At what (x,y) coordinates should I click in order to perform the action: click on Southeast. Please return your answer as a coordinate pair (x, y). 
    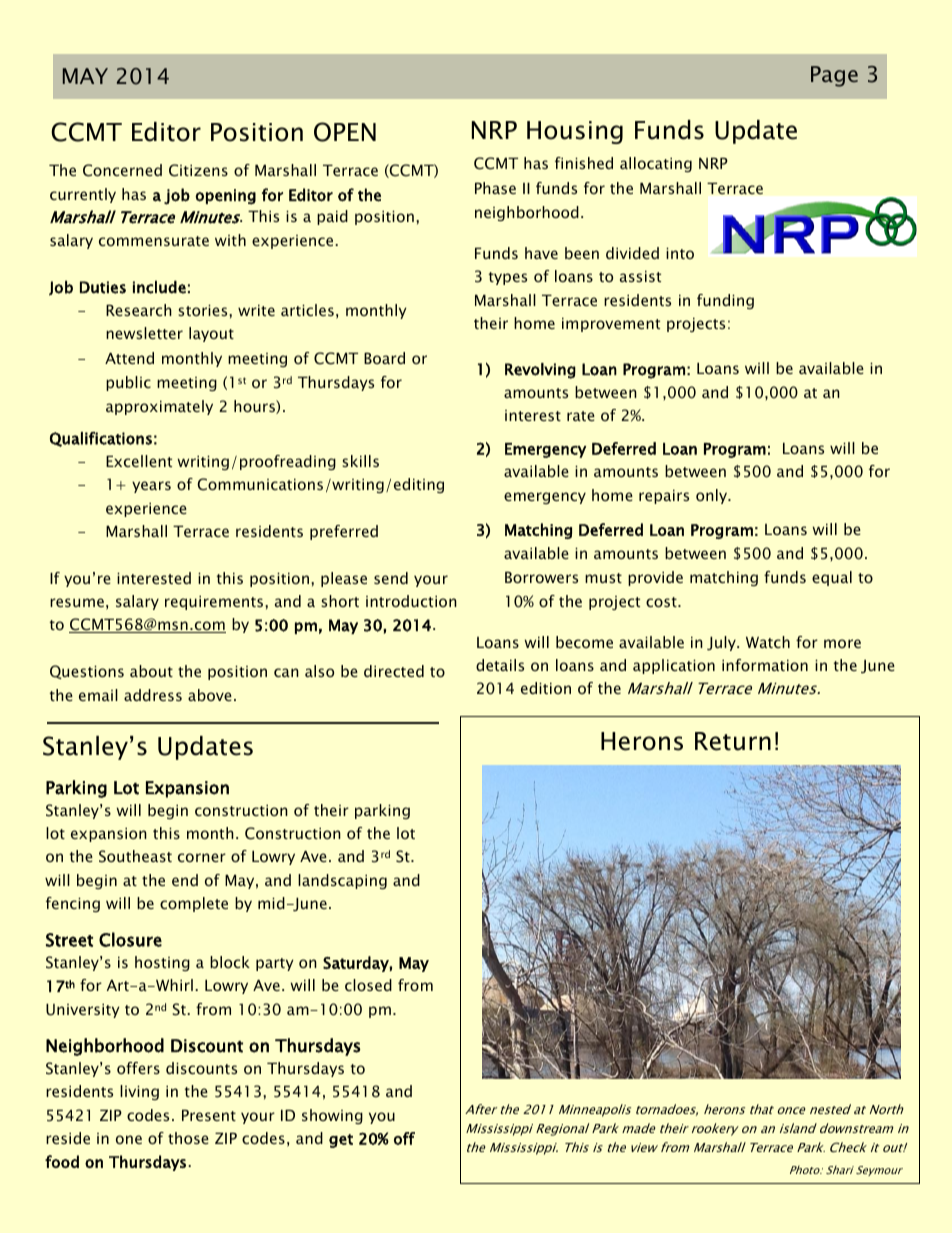
    Looking at the image, I should click on (135, 856).
